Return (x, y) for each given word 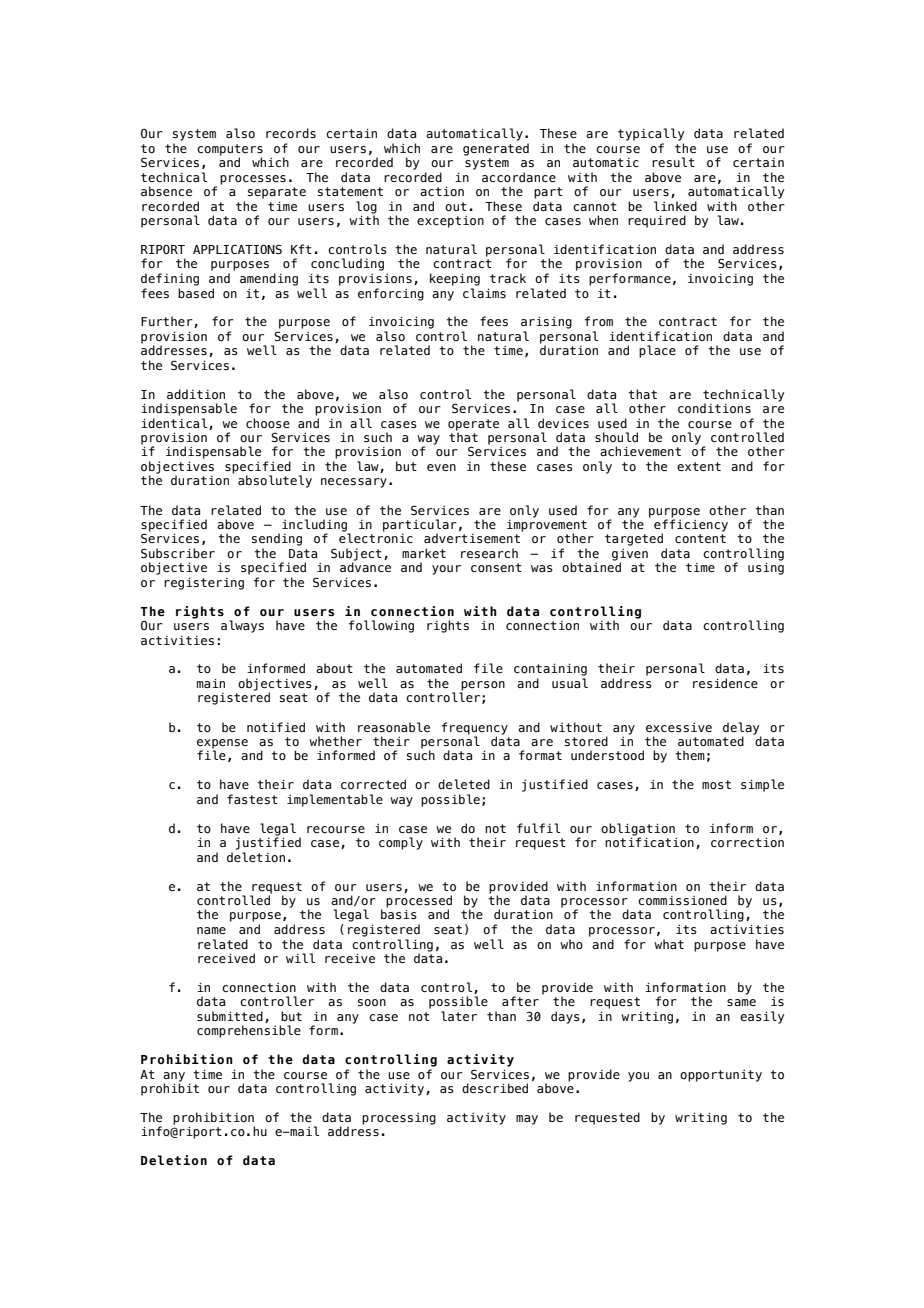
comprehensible (249, 1031)
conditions (714, 408)
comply (401, 843)
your (446, 570)
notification (649, 841)
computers (230, 151)
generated (496, 149)
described (495, 1088)
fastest (252, 799)
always (242, 626)
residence (725, 683)
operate (473, 426)
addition (196, 394)
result (673, 162)
